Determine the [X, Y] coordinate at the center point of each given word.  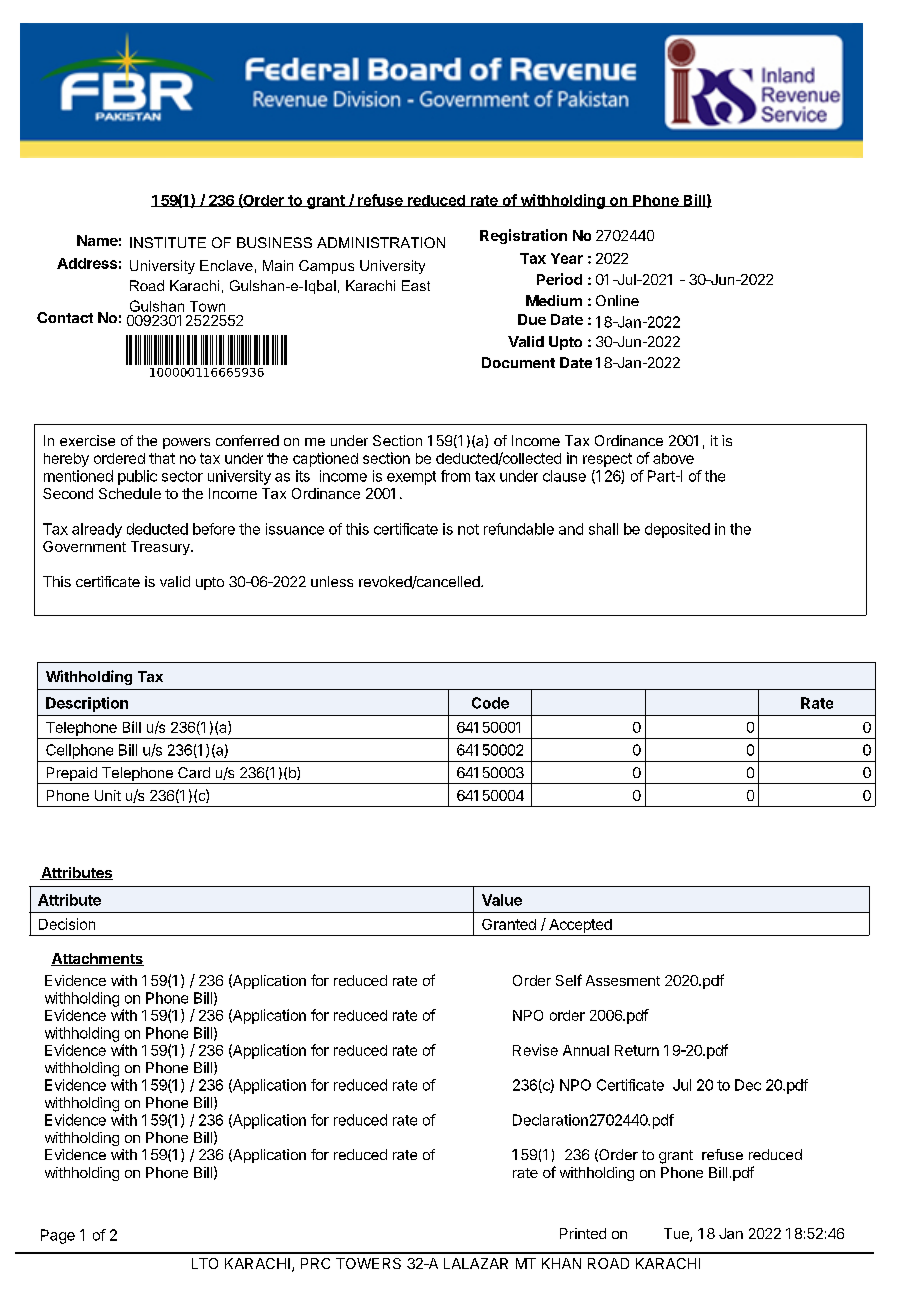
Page [58, 1236]
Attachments [97, 959]
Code [490, 703]
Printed [583, 1233]
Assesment [623, 980]
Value [502, 900]
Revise [535, 1050]
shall [603, 529]
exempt [411, 478]
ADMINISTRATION [381, 242]
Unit [108, 795]
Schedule [130, 493]
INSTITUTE [168, 242]
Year [567, 258]
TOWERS [368, 1263]
